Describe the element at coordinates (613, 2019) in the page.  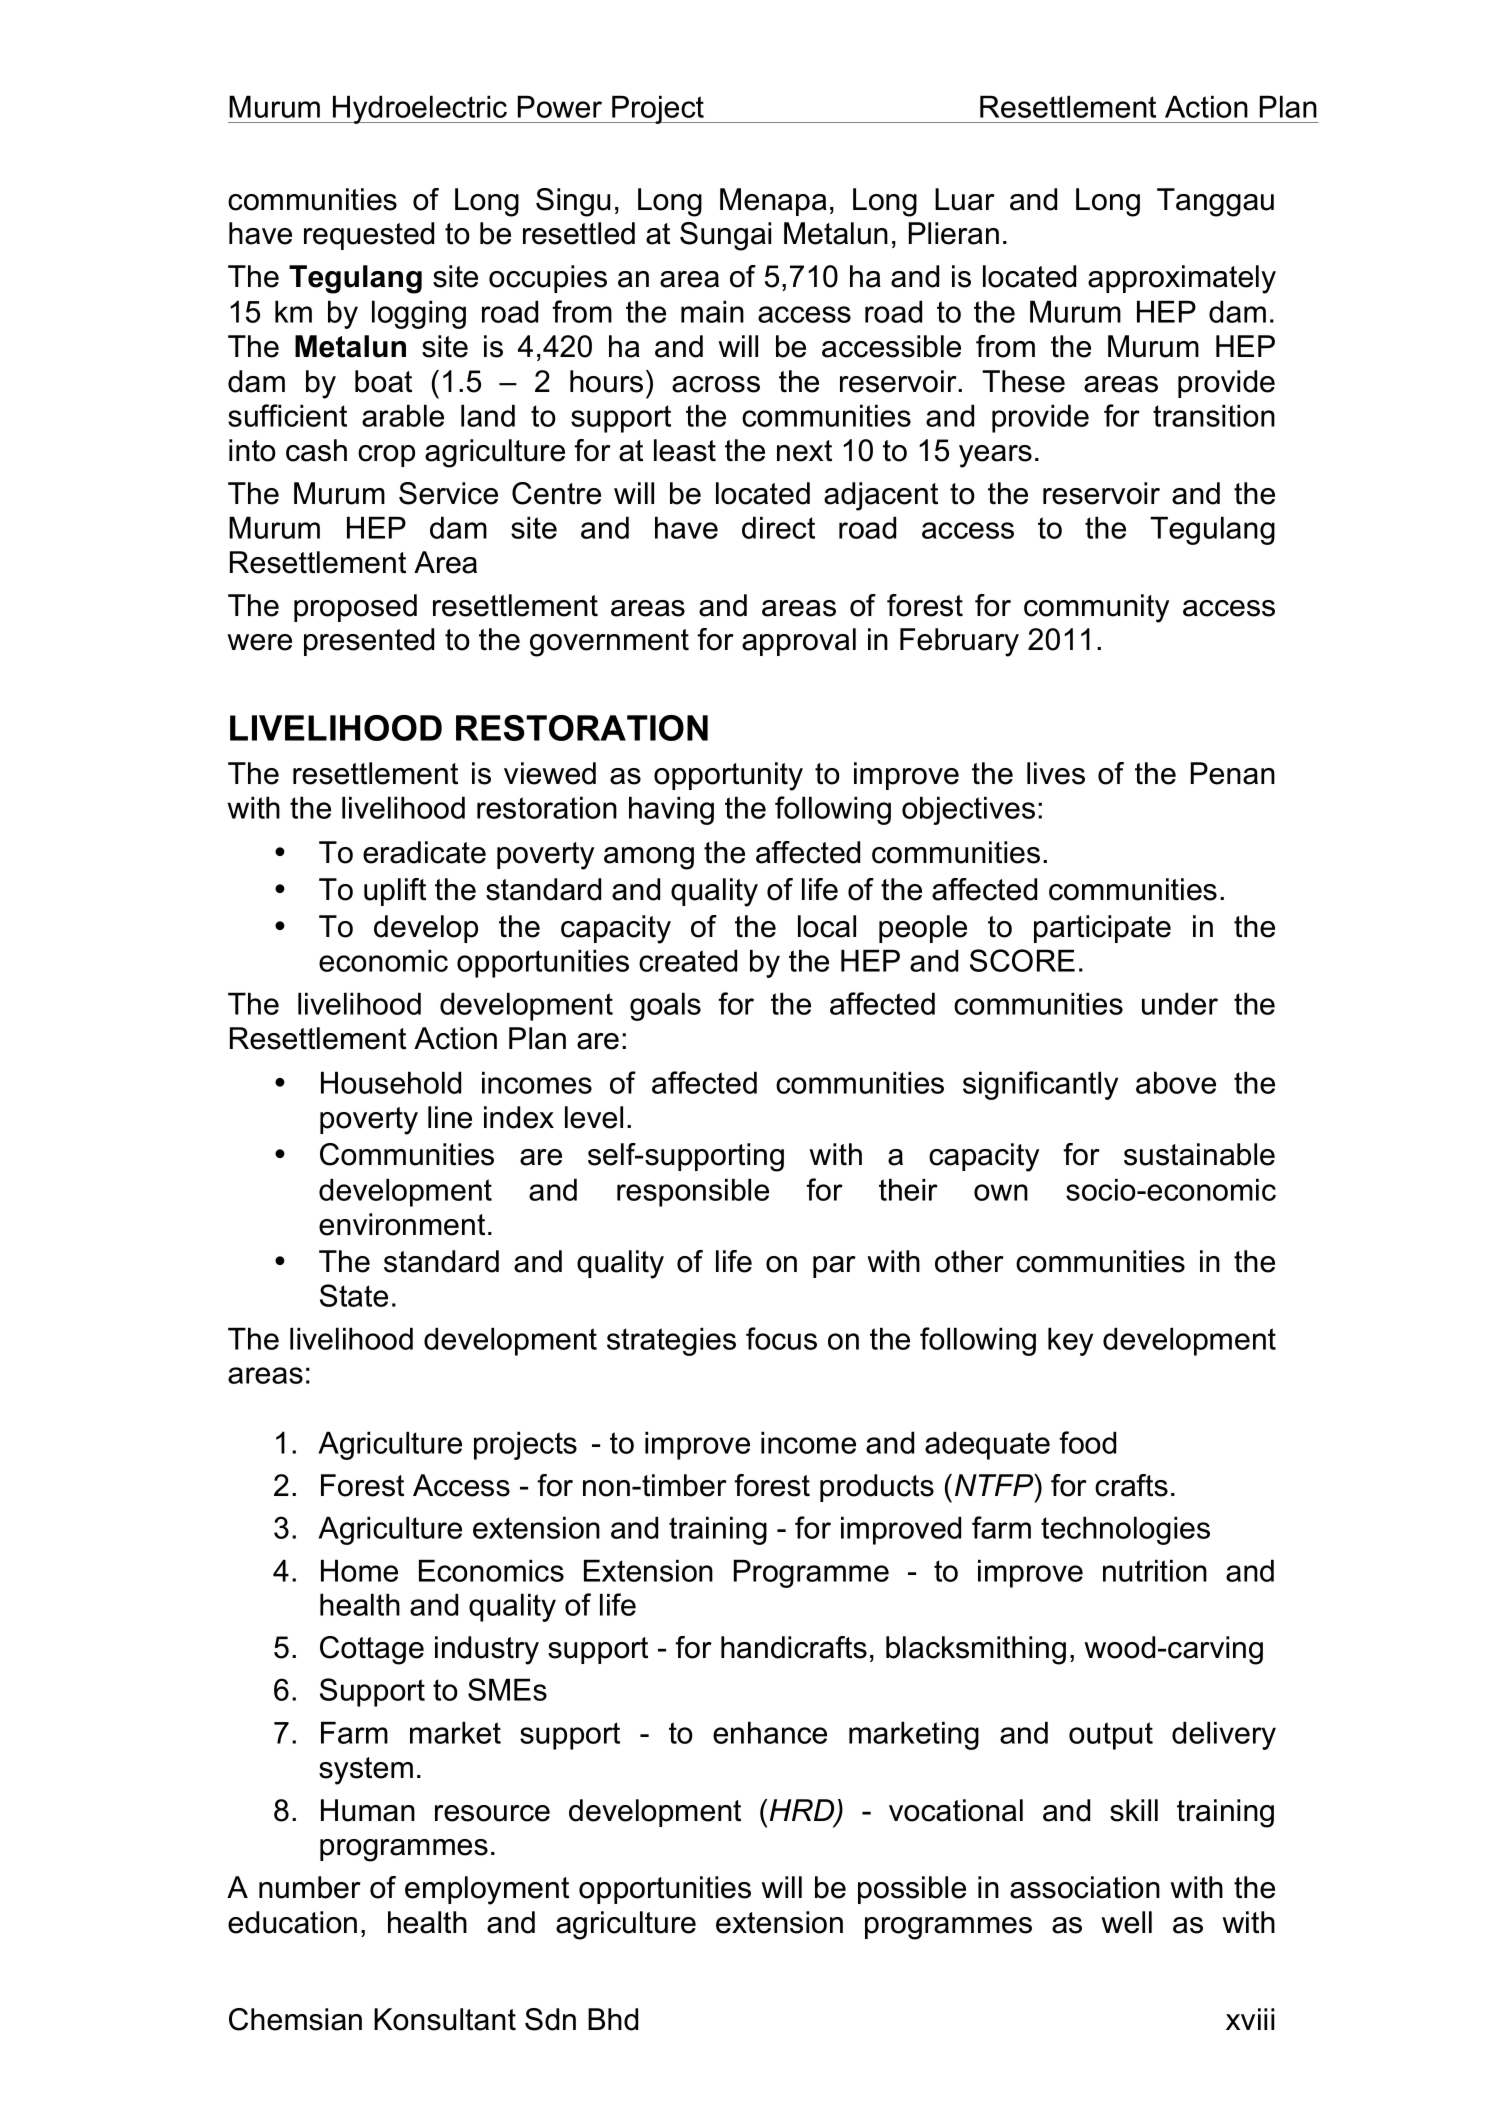
I see `Bhd` at that location.
